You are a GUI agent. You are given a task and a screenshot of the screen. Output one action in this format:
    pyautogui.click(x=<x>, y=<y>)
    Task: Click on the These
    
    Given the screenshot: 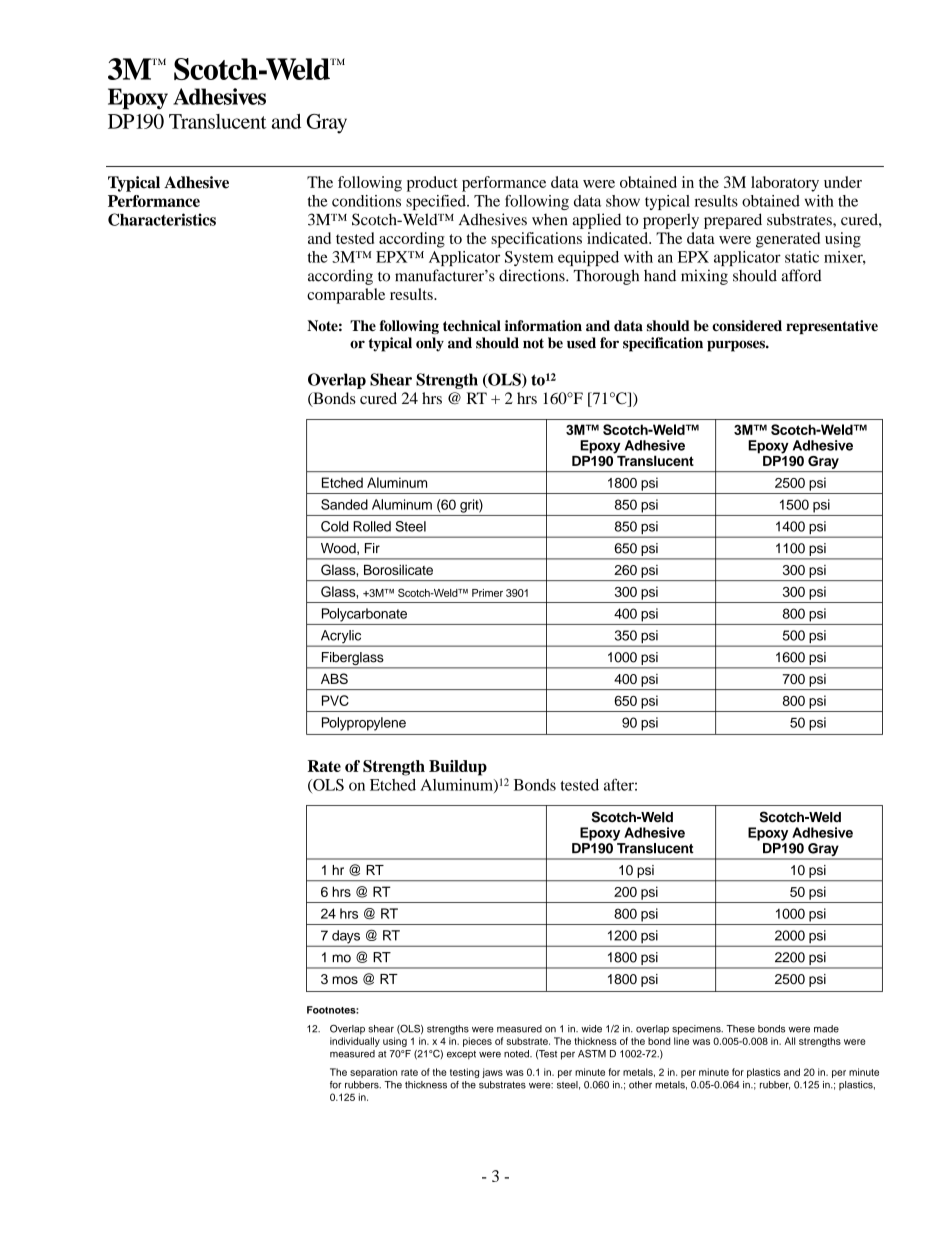 What is the action you would take?
    pyautogui.click(x=740, y=1029)
